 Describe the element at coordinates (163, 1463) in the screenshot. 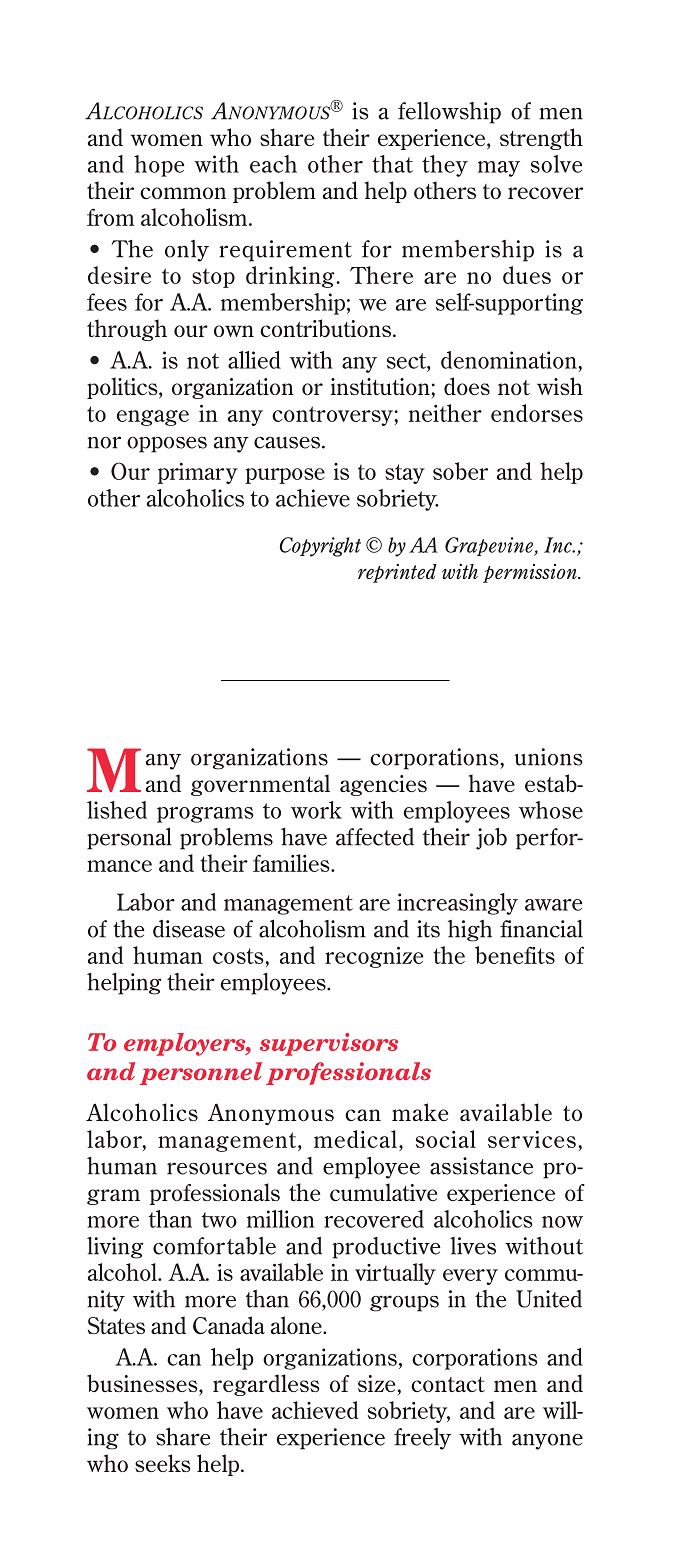

I see `seeks` at that location.
